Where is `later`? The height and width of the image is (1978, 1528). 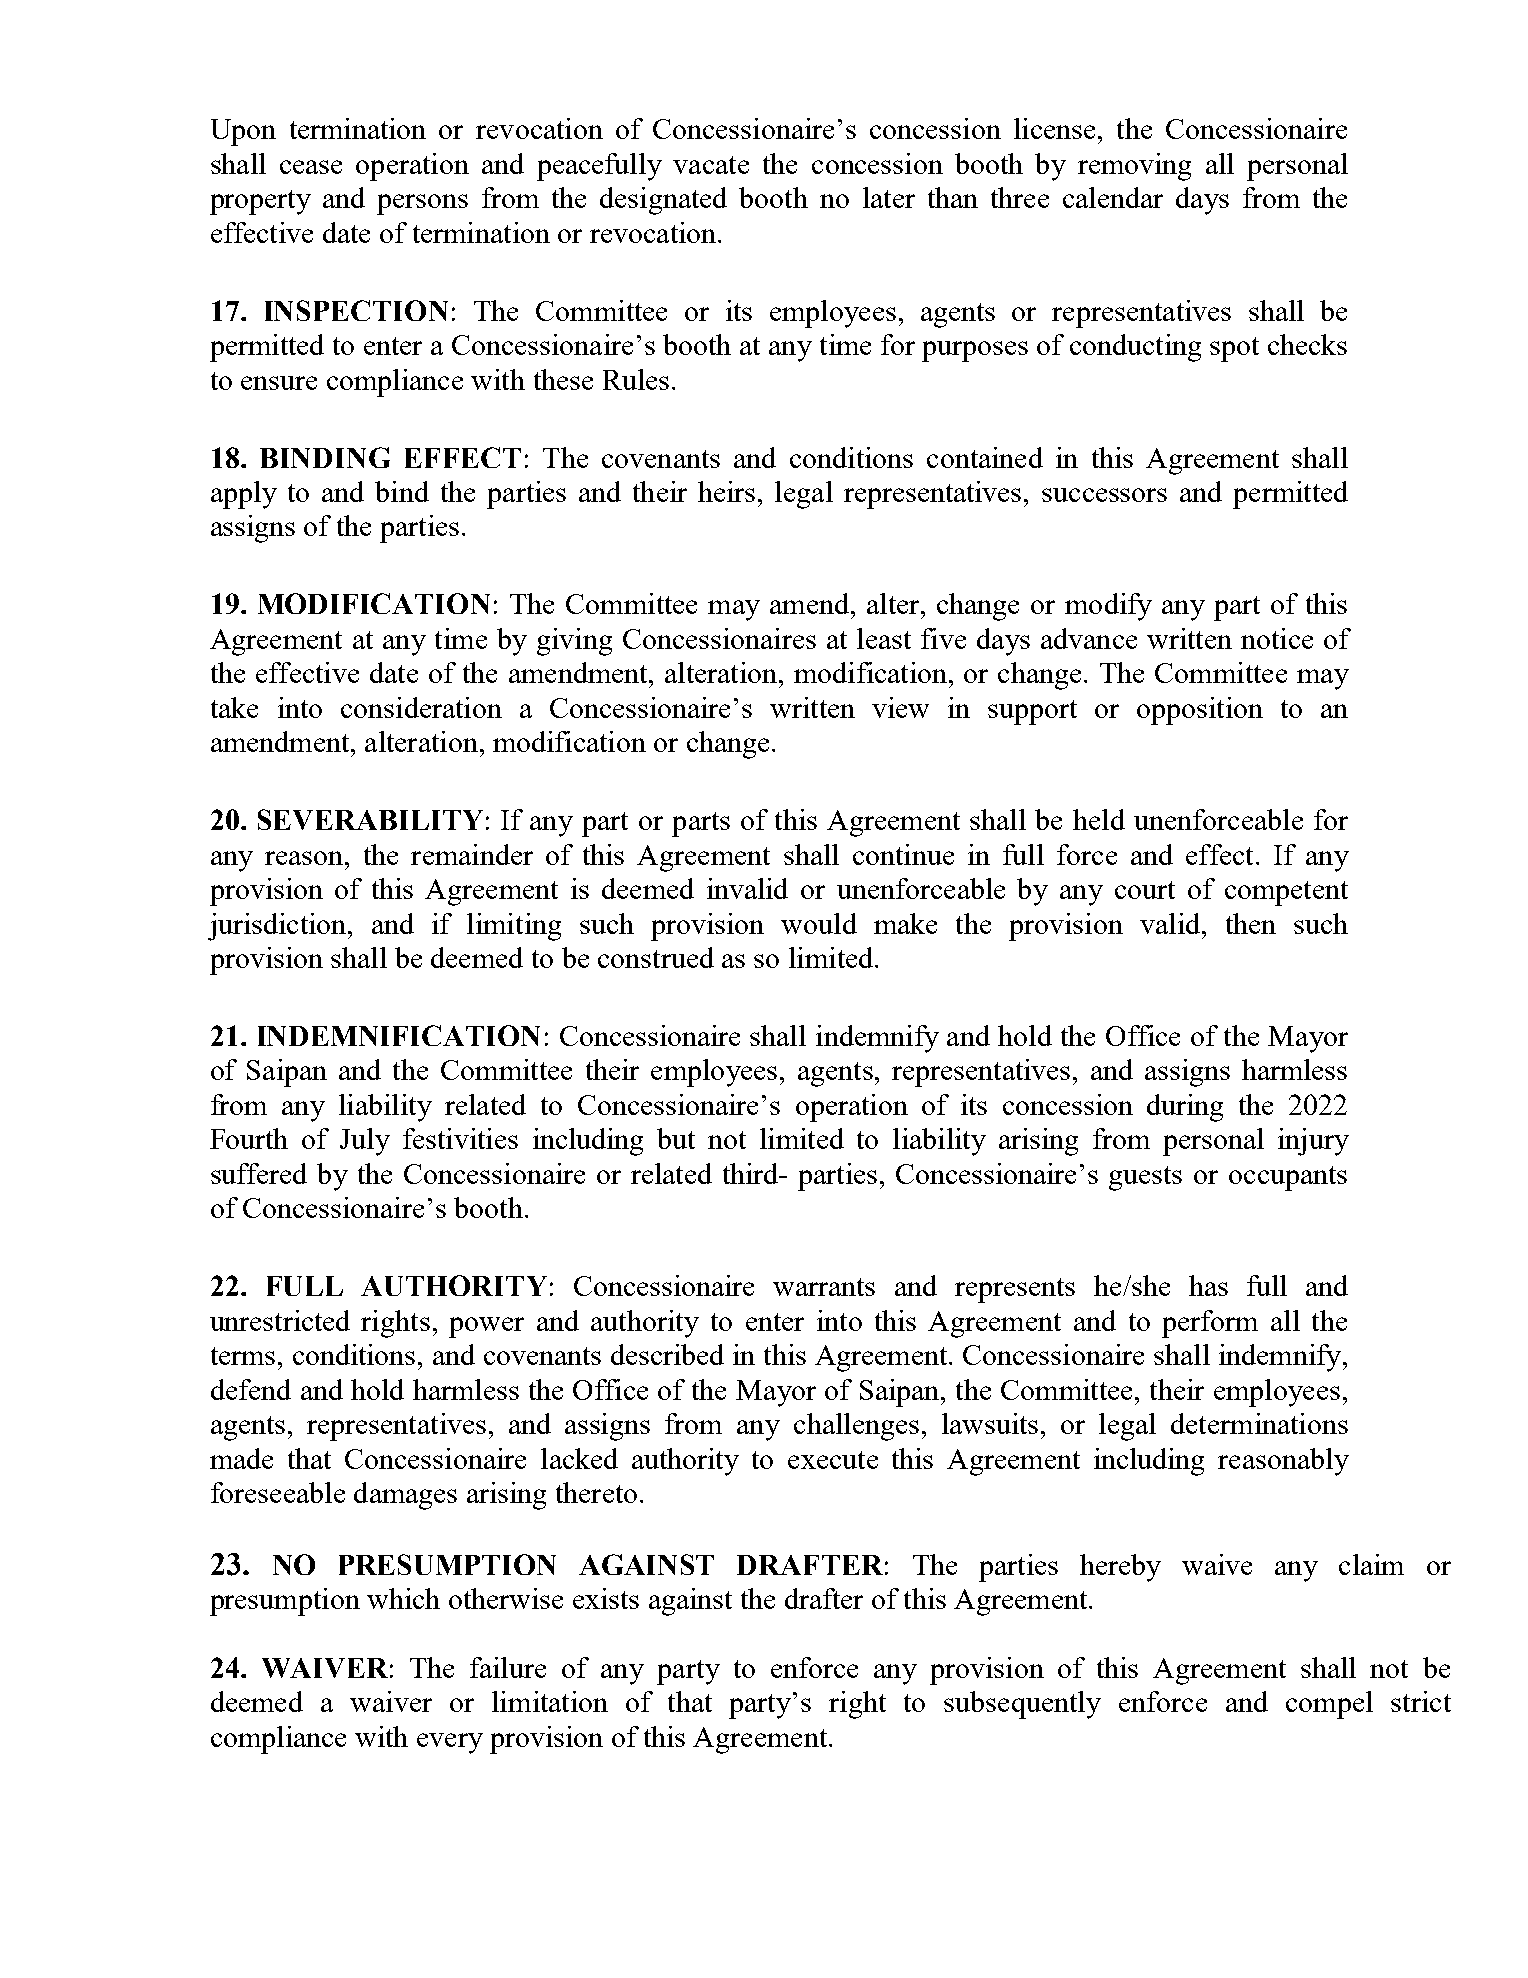 later is located at coordinates (889, 197).
